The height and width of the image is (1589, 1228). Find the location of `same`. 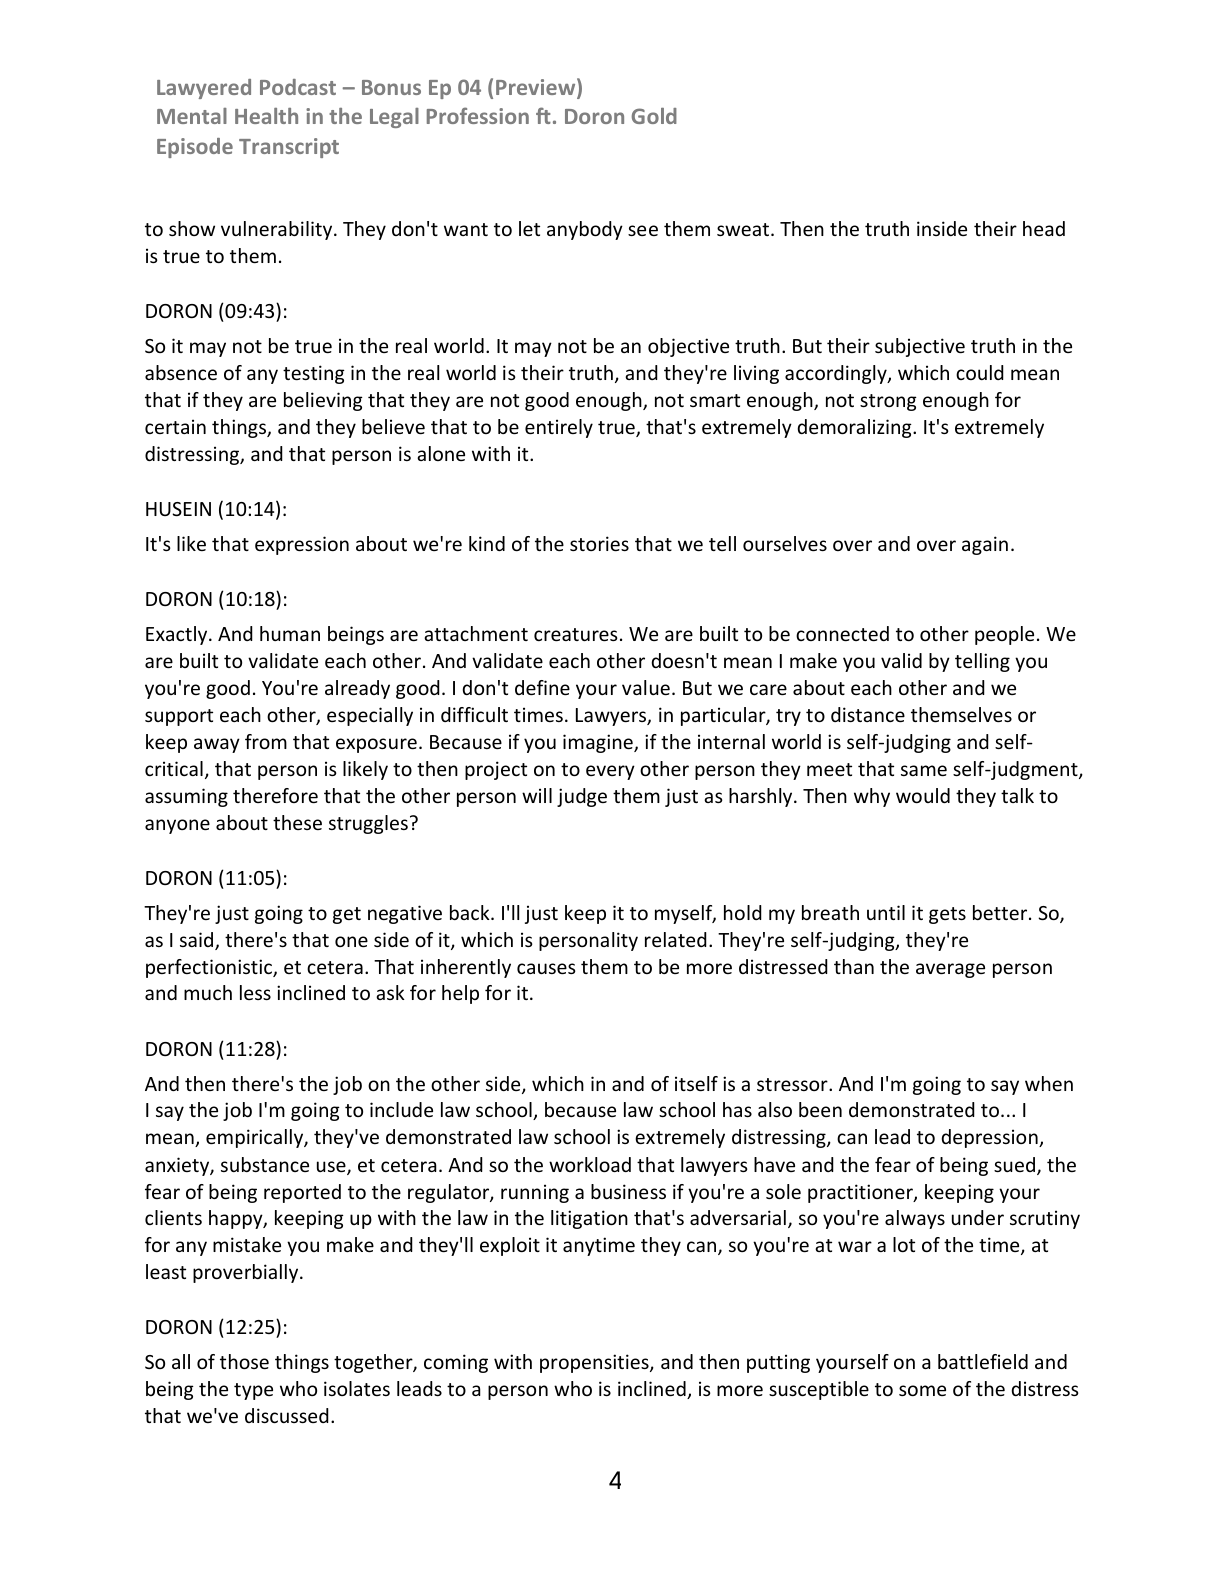

same is located at coordinates (924, 770).
